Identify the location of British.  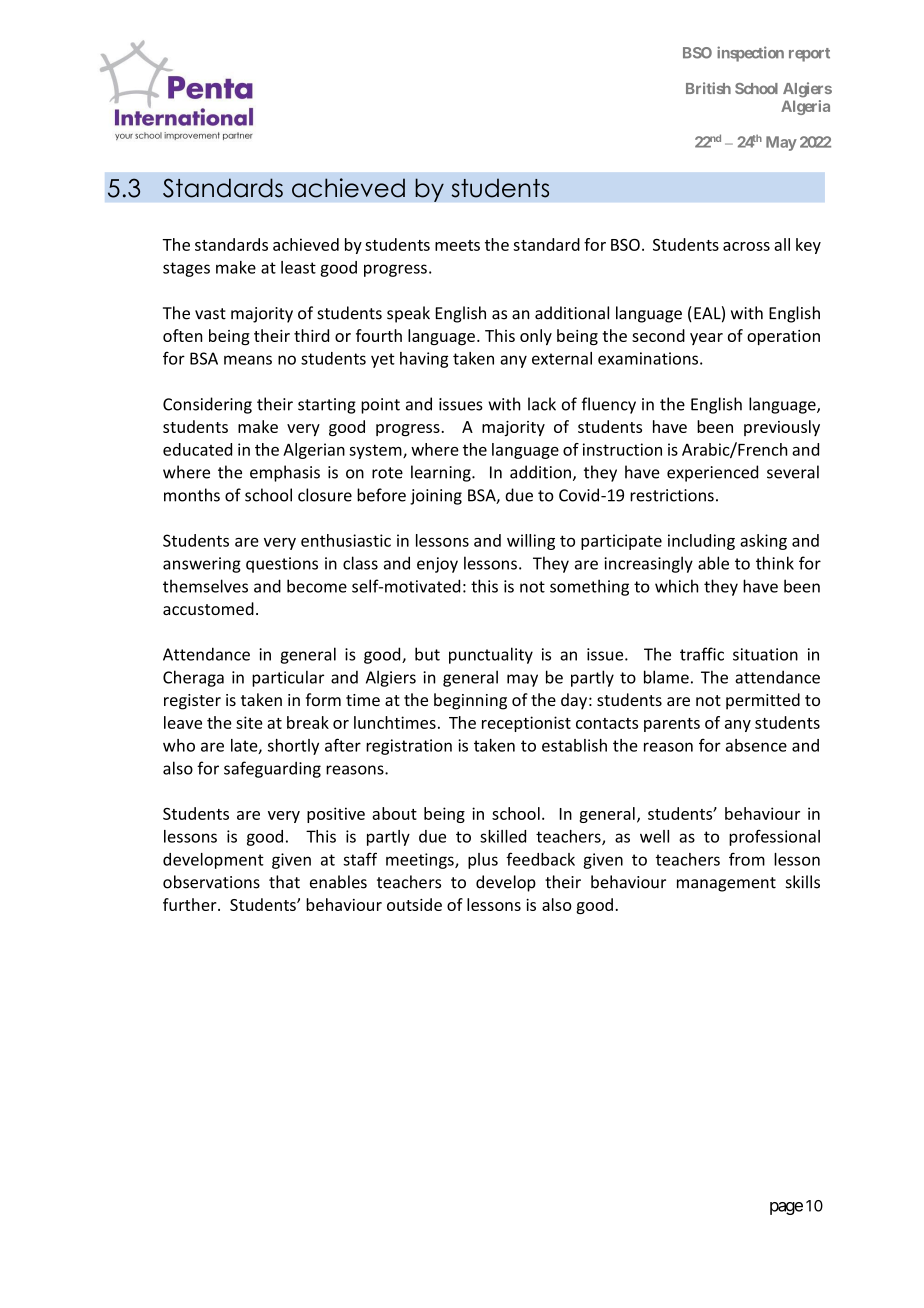
(708, 88).
